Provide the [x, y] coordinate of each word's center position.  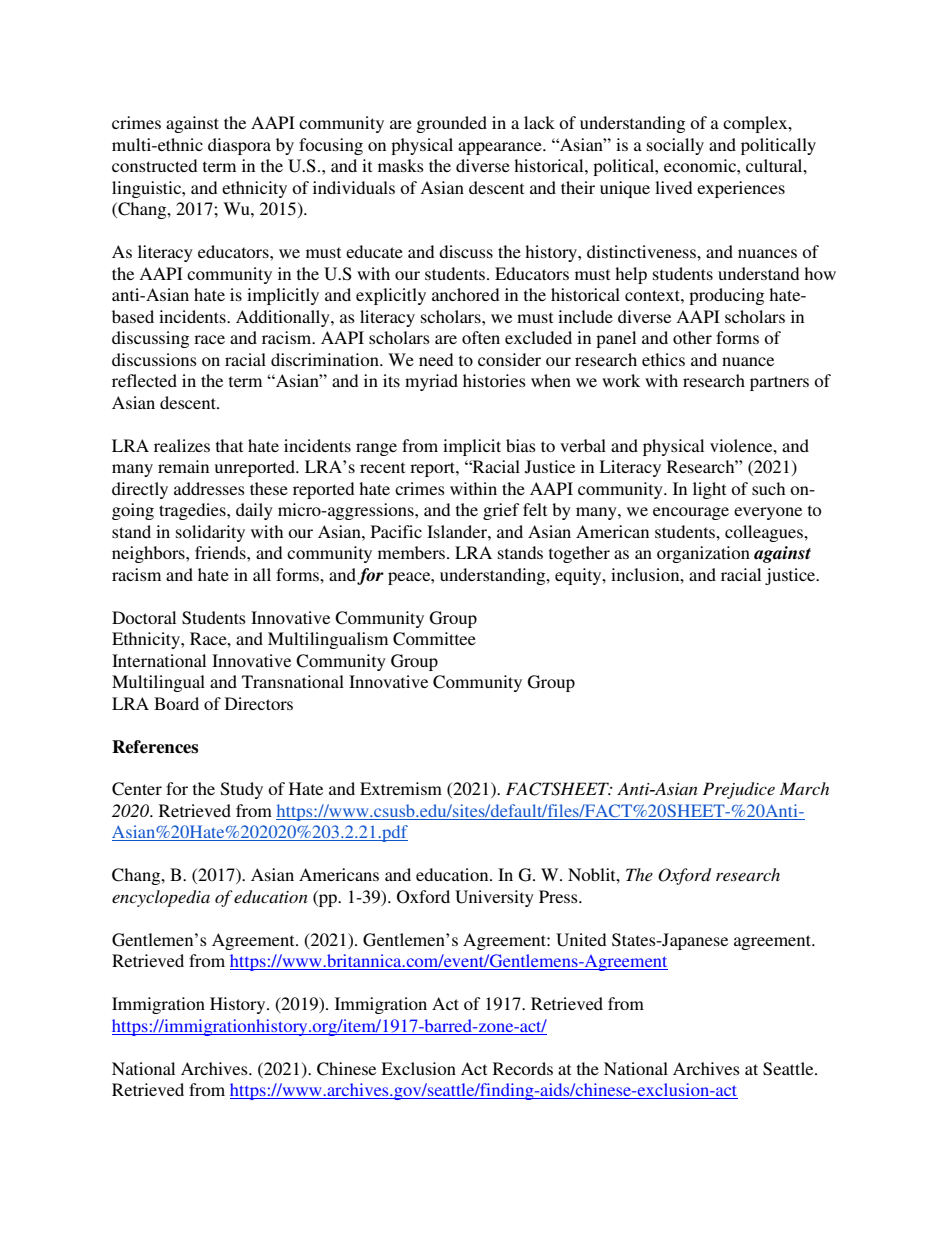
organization [703, 554]
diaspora [239, 146]
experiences [741, 189]
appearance [501, 148]
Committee [434, 639]
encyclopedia [161, 898]
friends [221, 552]
